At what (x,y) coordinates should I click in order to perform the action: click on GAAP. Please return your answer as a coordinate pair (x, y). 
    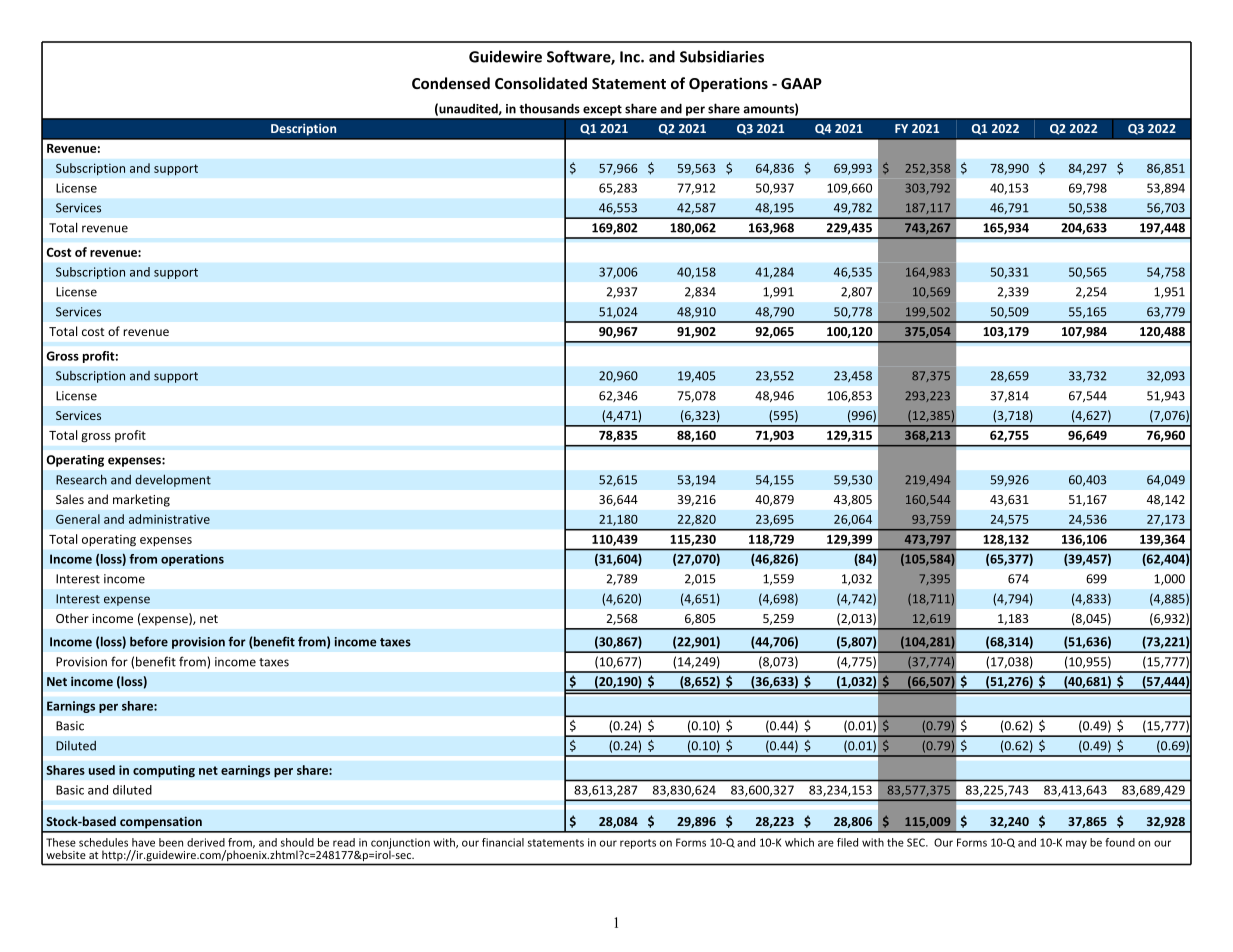
    Looking at the image, I should click on (801, 83).
